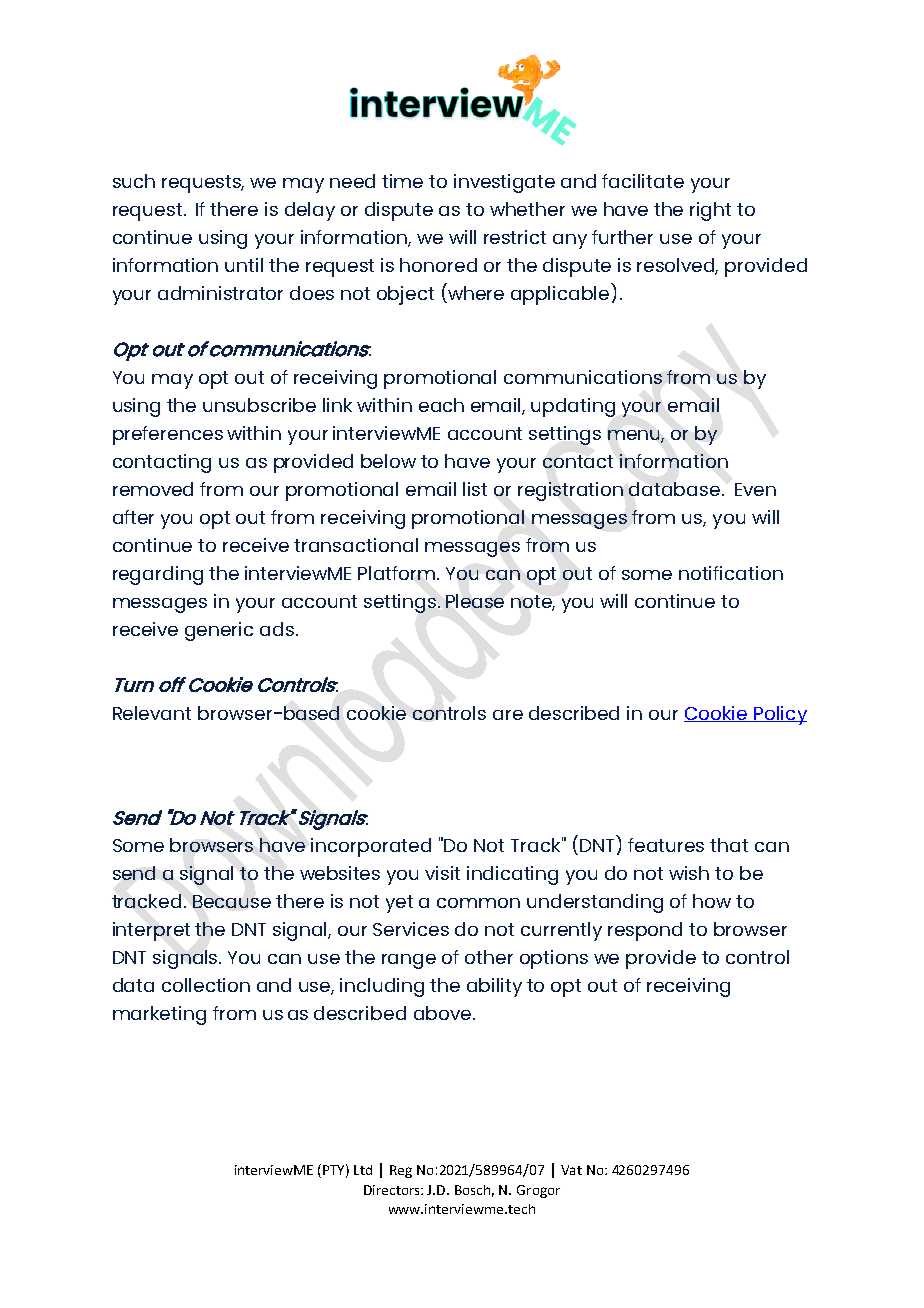  I want to click on Policy, so click(779, 715).
